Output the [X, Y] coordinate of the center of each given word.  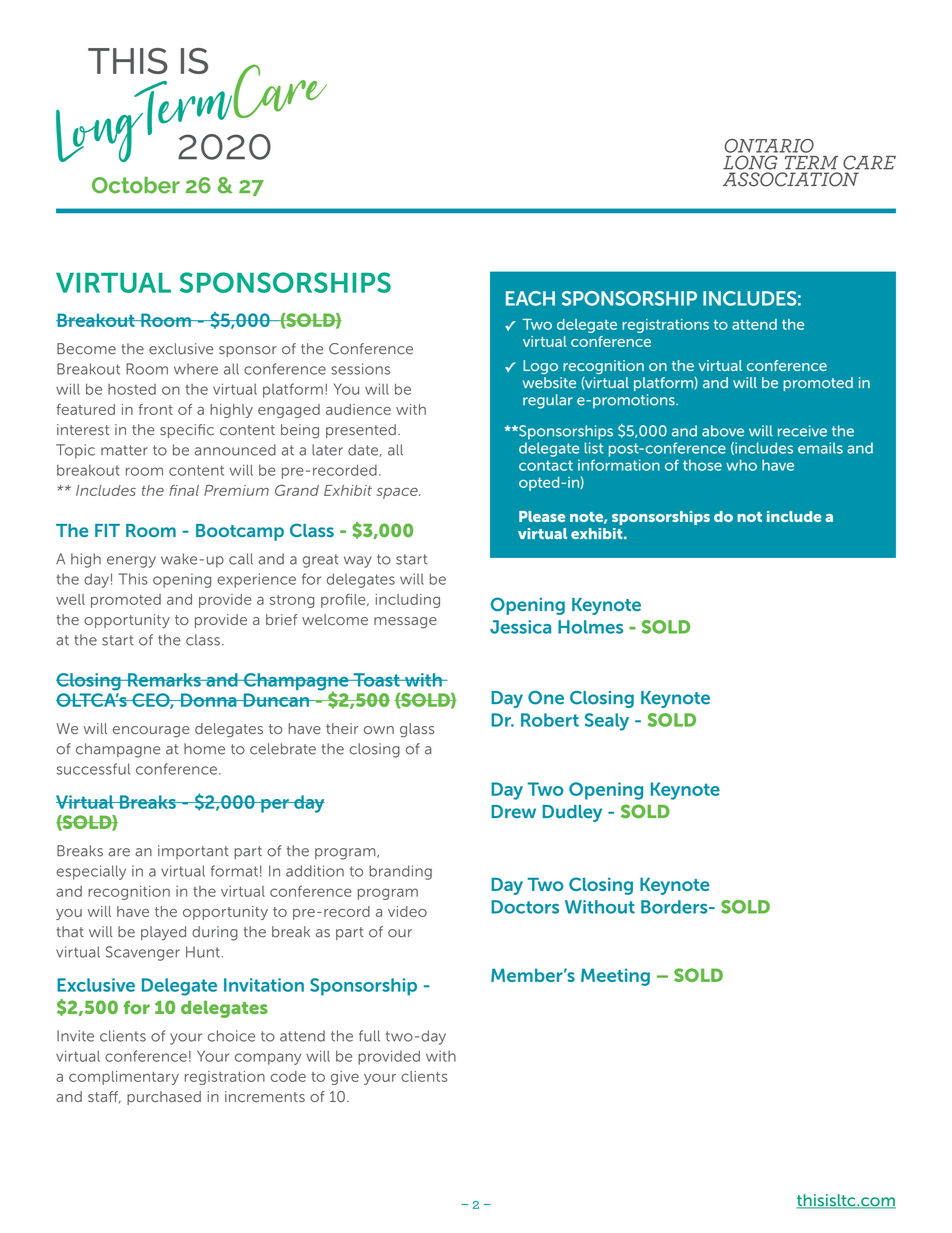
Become [86, 349]
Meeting [615, 977]
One [546, 698]
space [398, 493]
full [369, 1036]
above [723, 431]
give [345, 1078]
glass [417, 730]
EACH [530, 298]
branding [400, 872]
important [193, 852]
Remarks [164, 680]
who [741, 465]
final [184, 490]
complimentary [124, 1078]
